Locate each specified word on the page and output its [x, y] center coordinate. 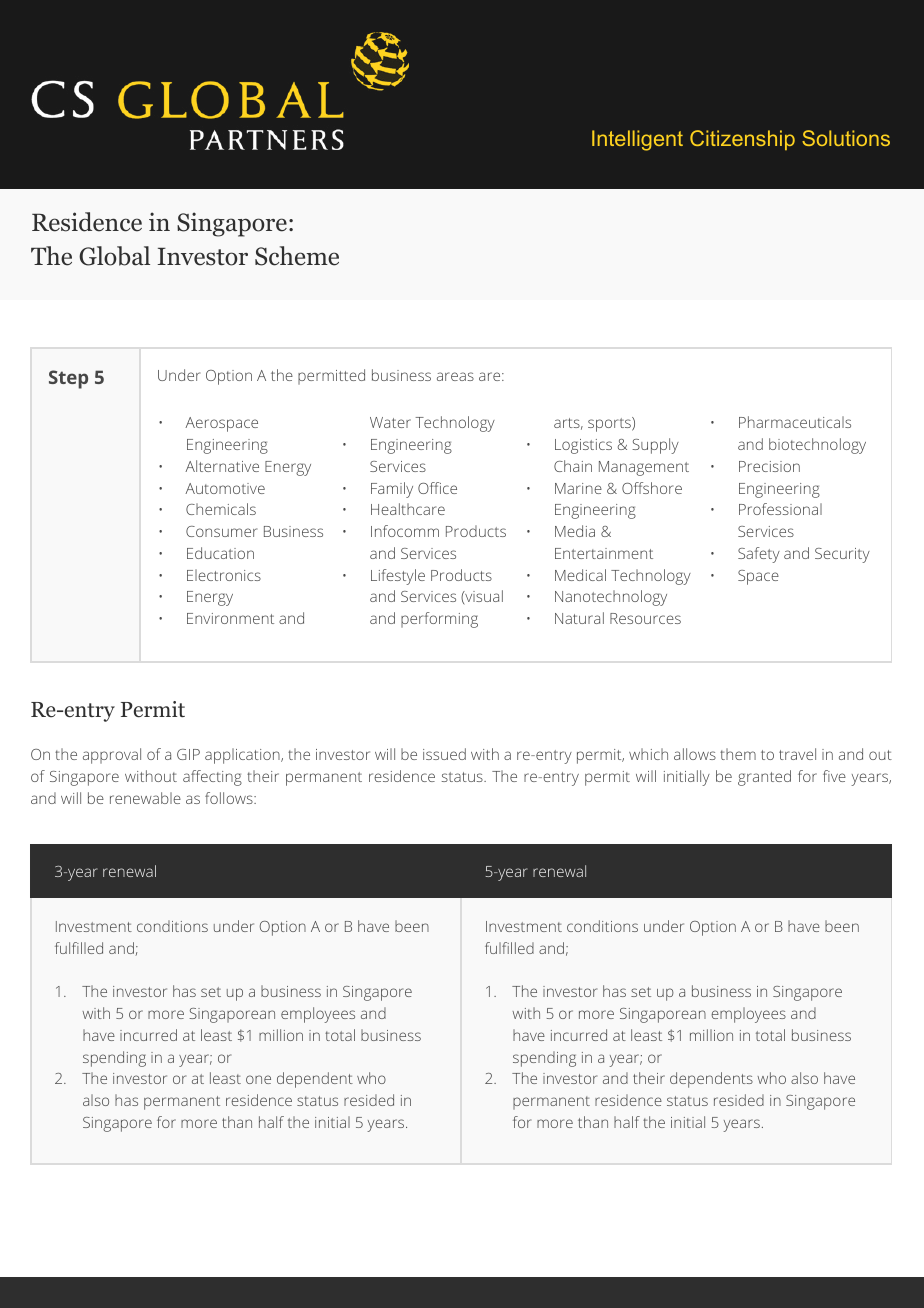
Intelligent [637, 140]
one [258, 1079]
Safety [759, 555]
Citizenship [742, 140]
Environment [230, 618]
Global [114, 256]
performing [439, 620]
